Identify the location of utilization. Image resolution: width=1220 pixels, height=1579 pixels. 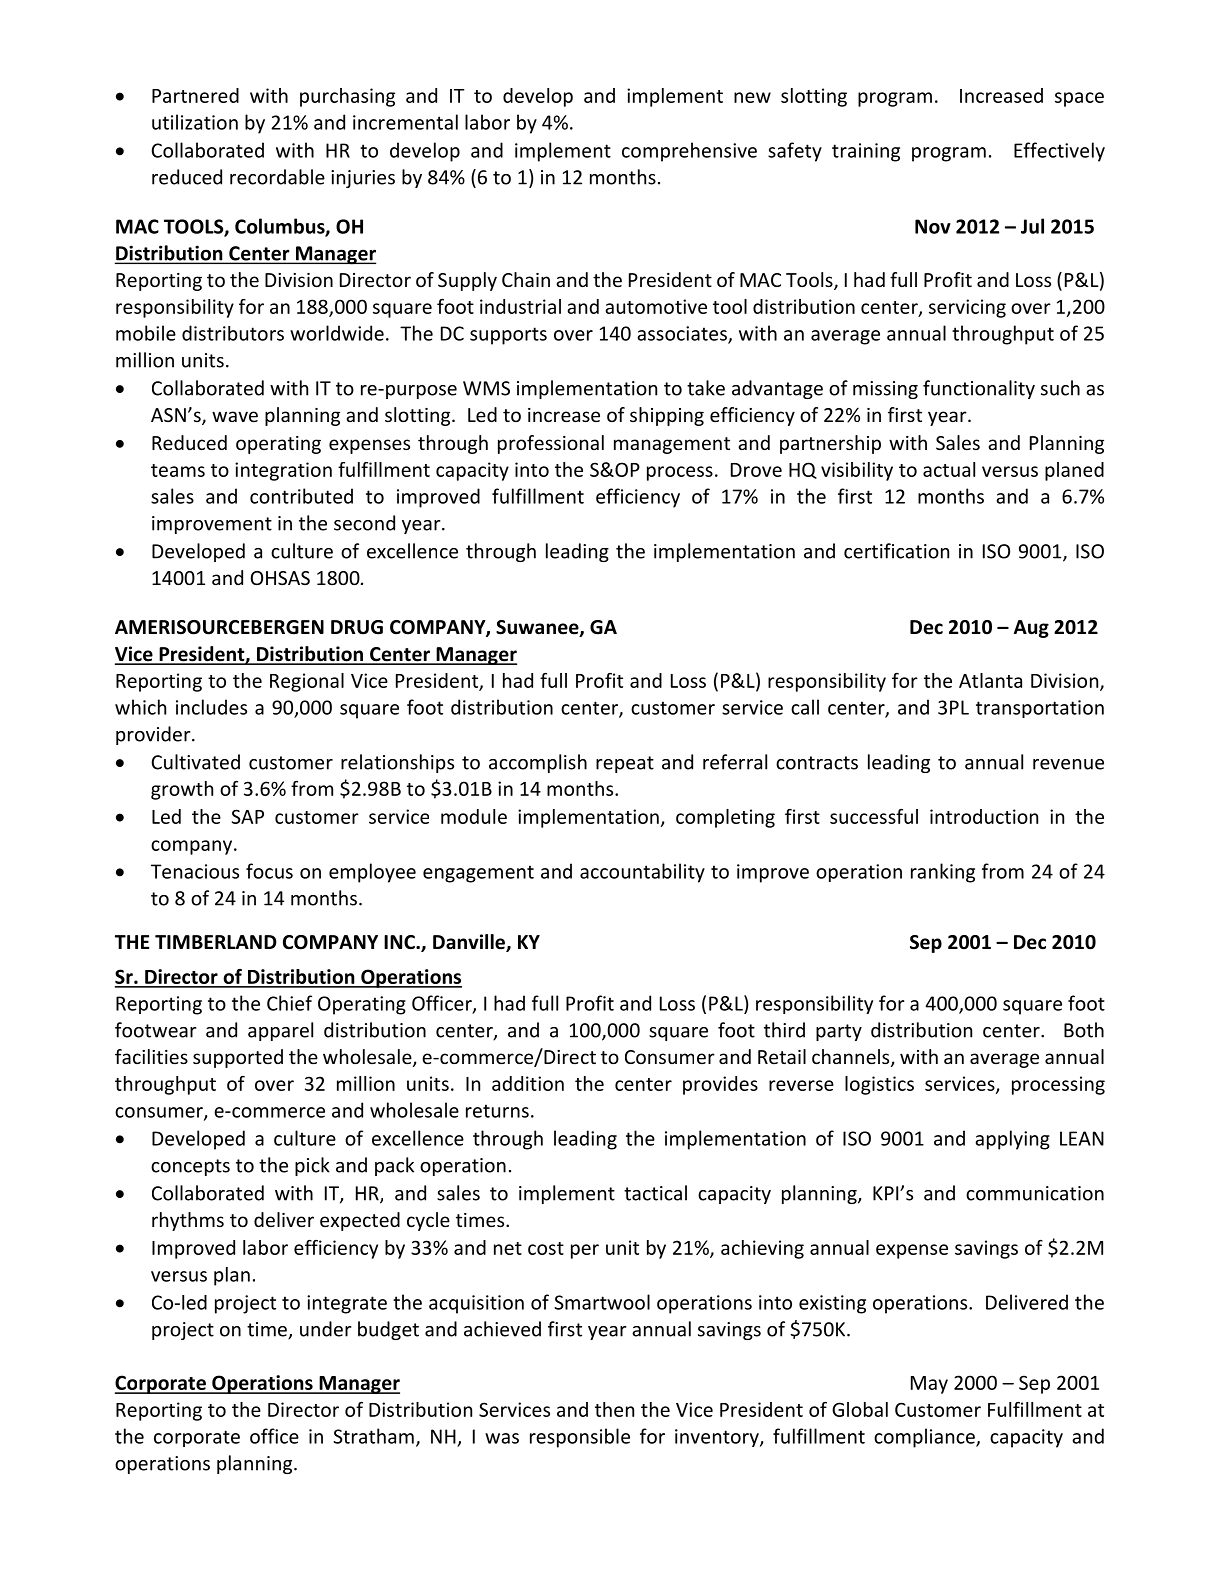
(195, 122).
